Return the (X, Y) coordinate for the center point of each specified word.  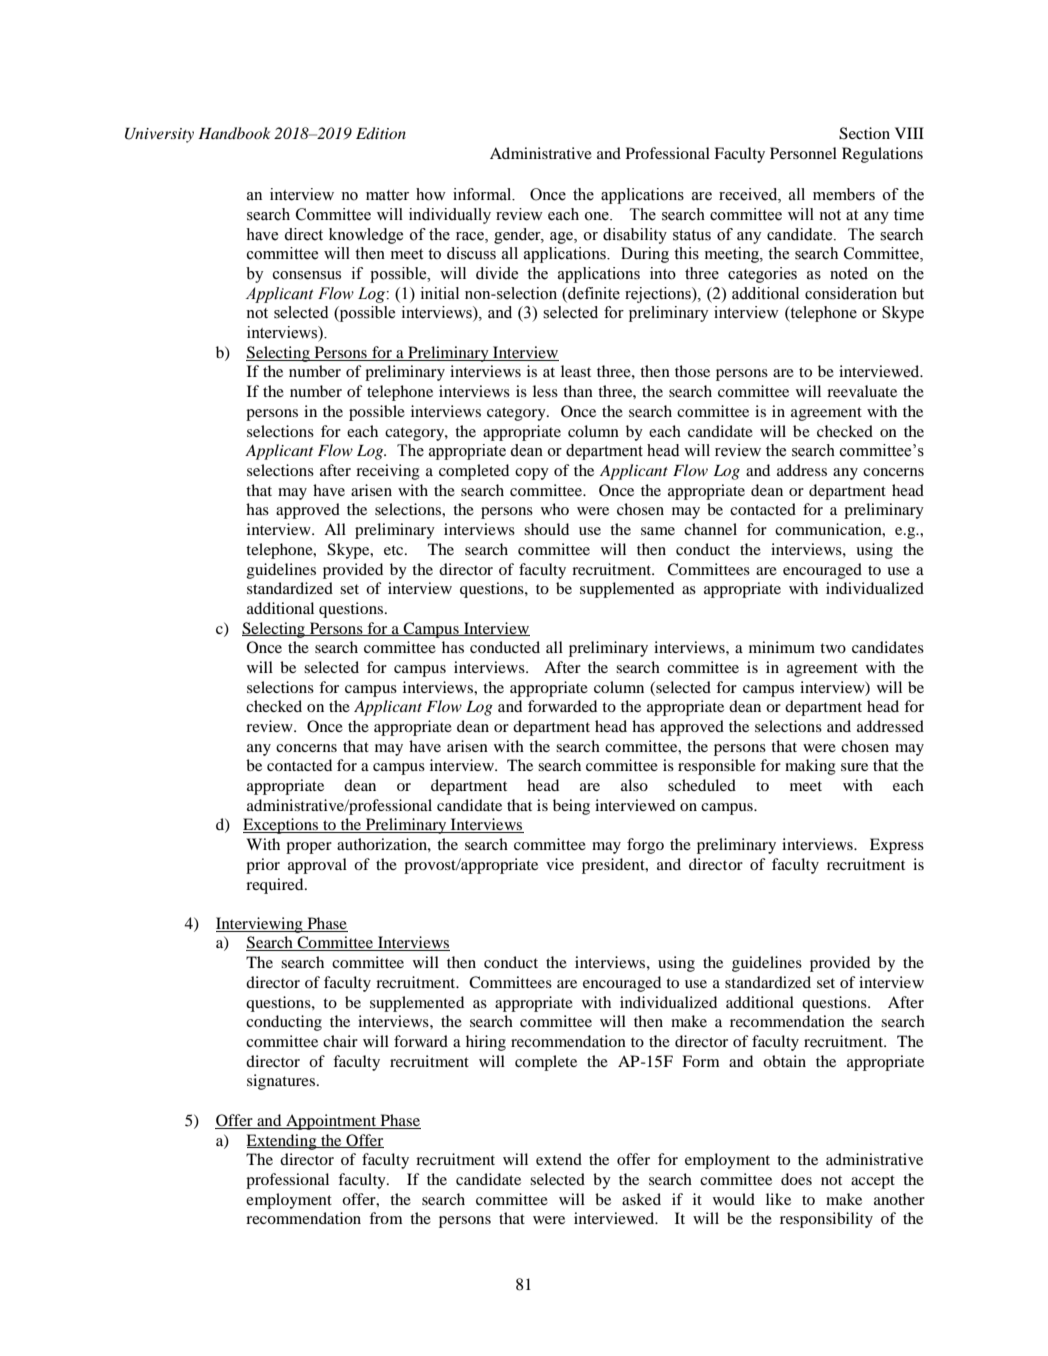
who (555, 509)
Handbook (234, 133)
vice (560, 864)
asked (641, 1199)
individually (450, 216)
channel (710, 529)
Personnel (803, 153)
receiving (388, 472)
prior (263, 866)
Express (897, 846)
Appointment (331, 1122)
